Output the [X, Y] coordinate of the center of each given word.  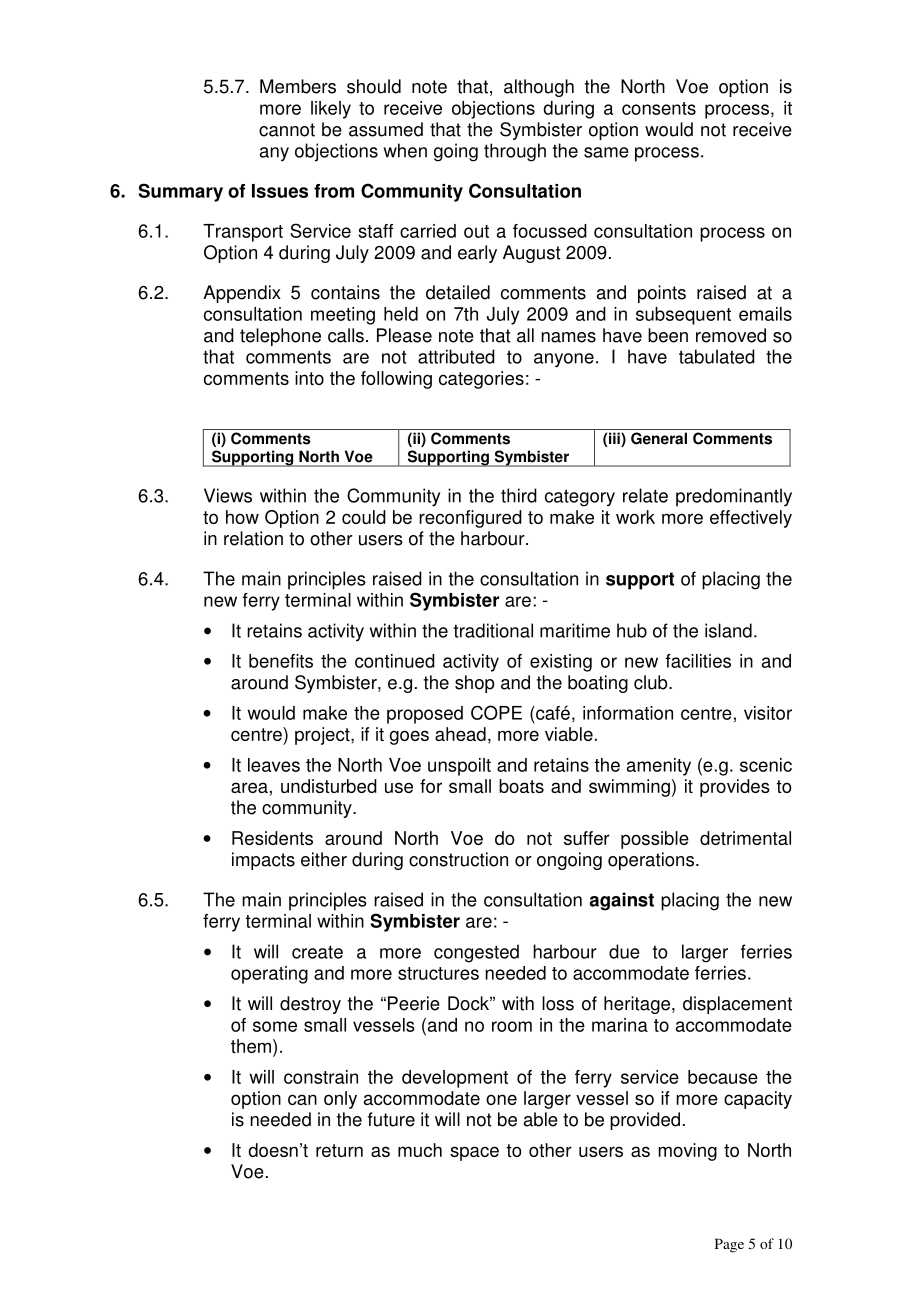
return [339, 1150]
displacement [737, 1005]
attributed [456, 356]
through [515, 152]
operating [269, 975]
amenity [659, 767]
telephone [280, 337]
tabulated [717, 356]
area [249, 787]
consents [659, 108]
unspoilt [459, 767]
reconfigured [470, 519]
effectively [751, 519]
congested [476, 953]
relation [253, 538]
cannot [287, 130]
